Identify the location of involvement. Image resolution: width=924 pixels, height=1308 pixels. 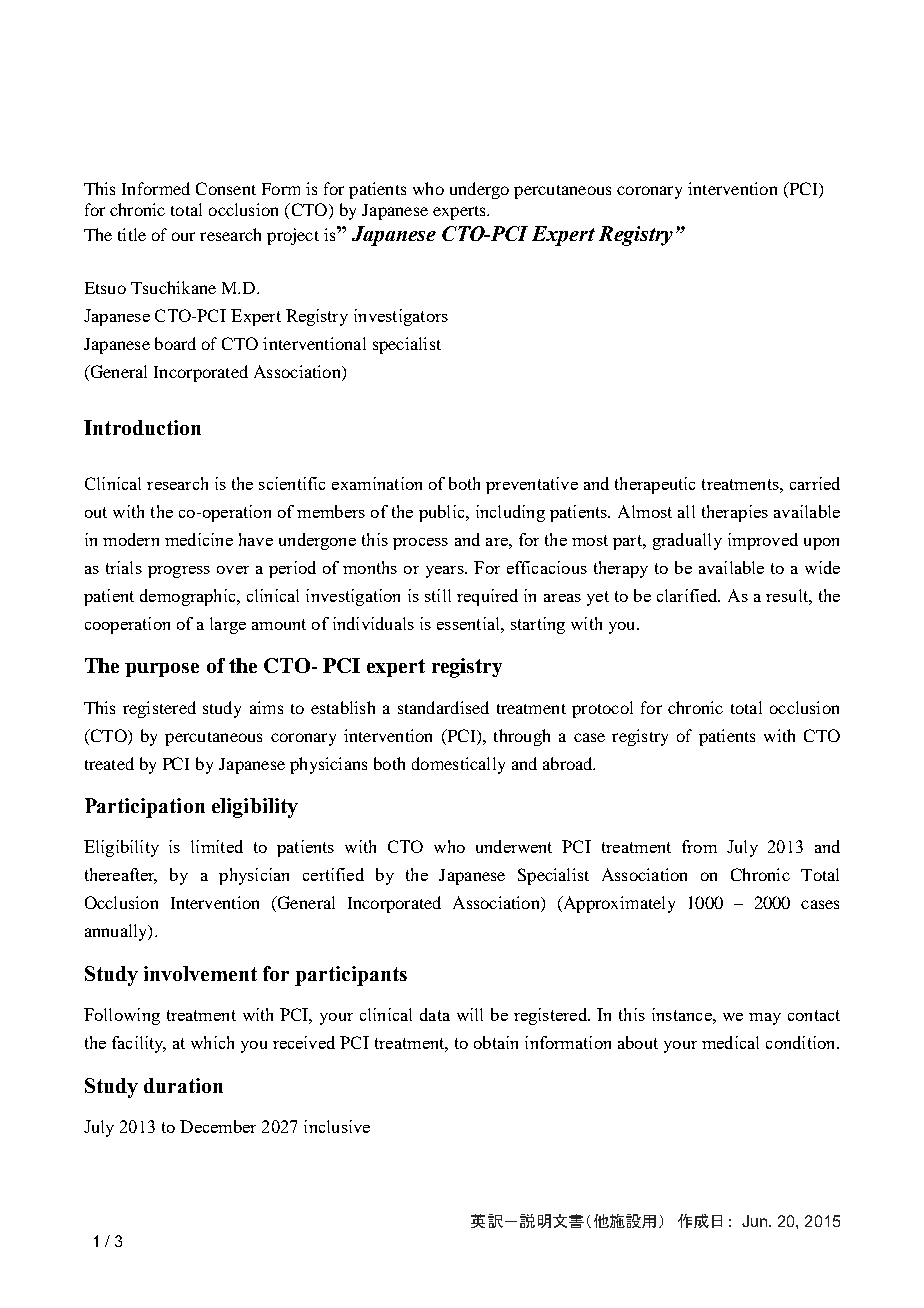
(200, 973).
